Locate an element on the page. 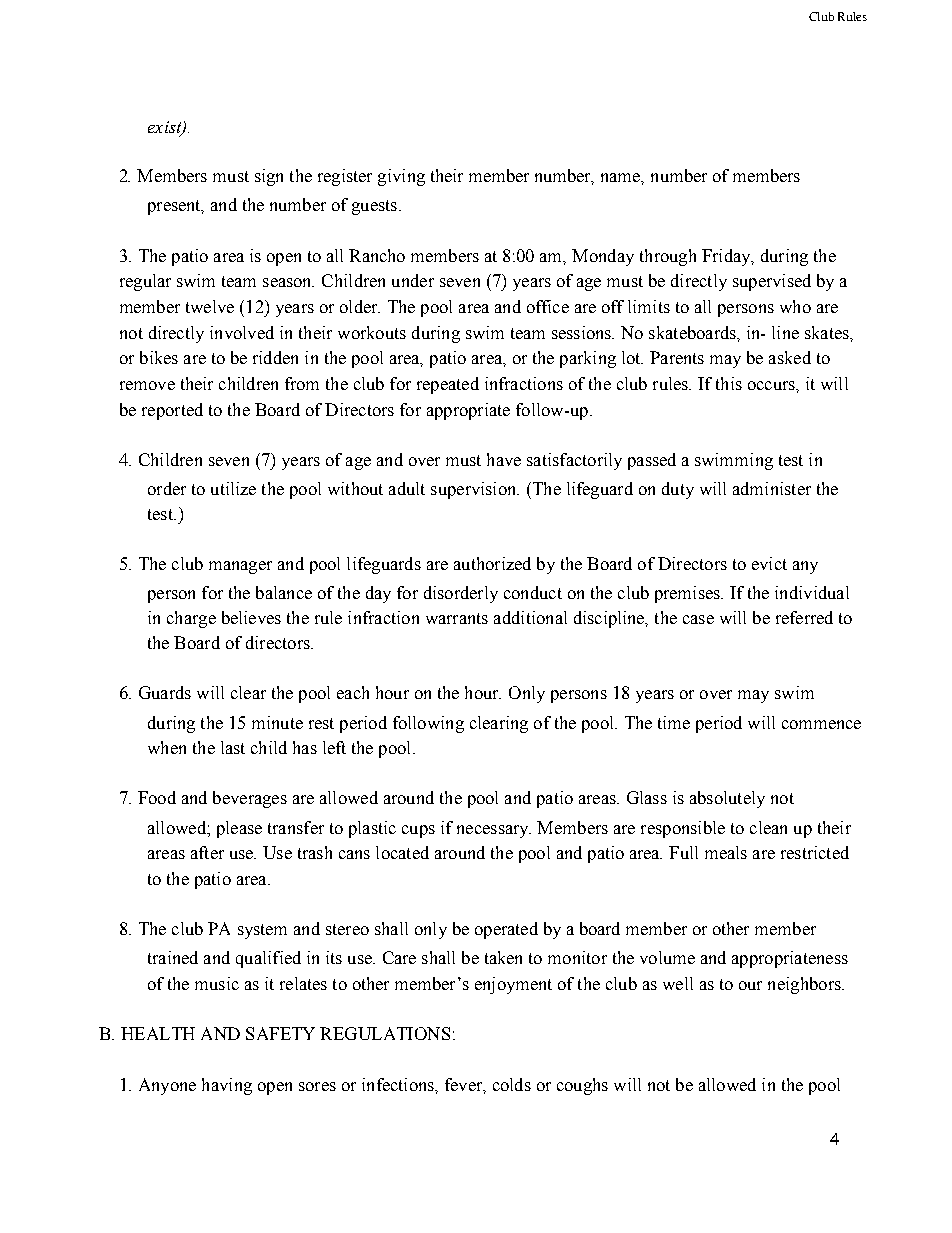 The height and width of the image is (1233, 952). warrants is located at coordinates (457, 618).
